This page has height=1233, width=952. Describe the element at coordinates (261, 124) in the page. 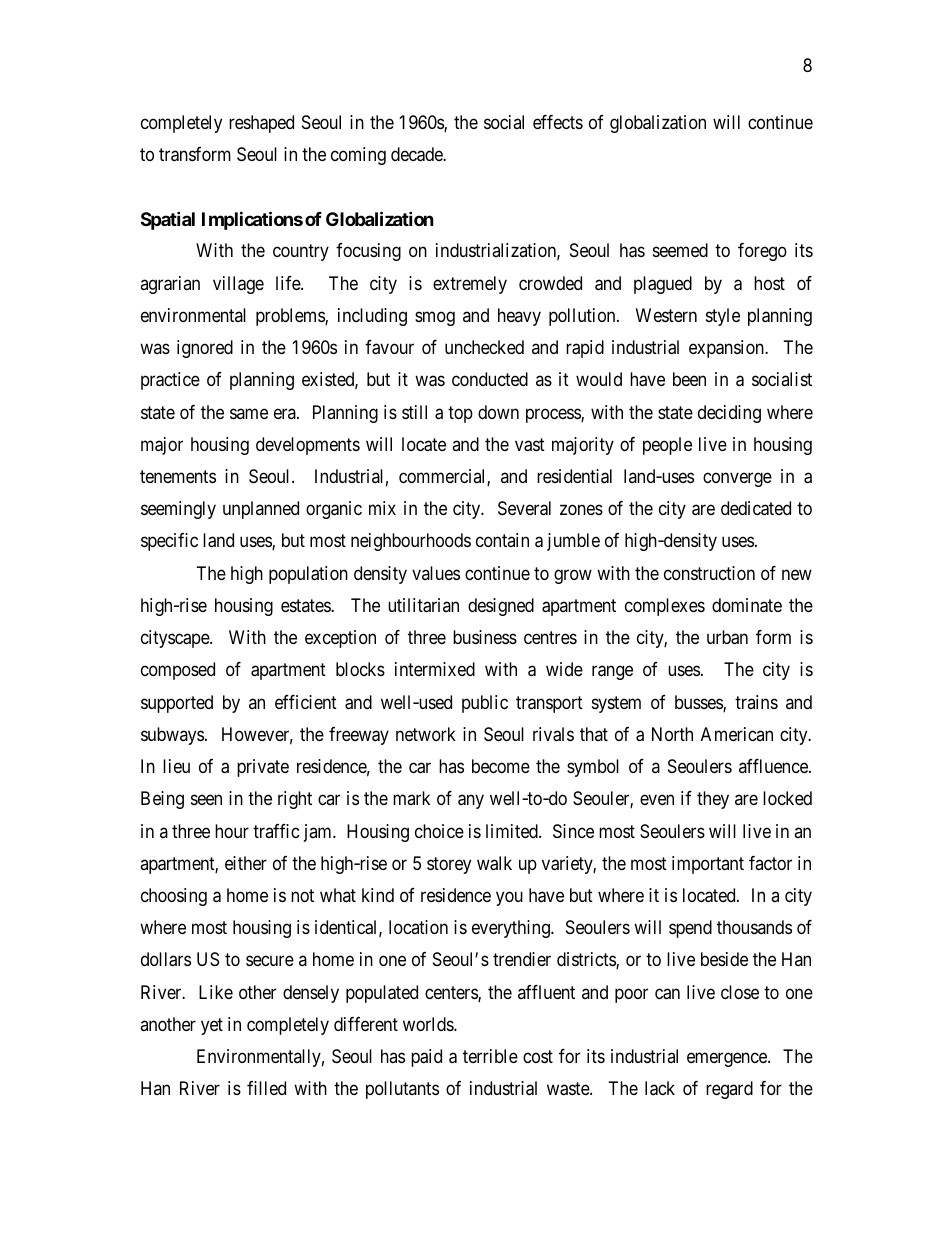

I see `reshaped` at that location.
